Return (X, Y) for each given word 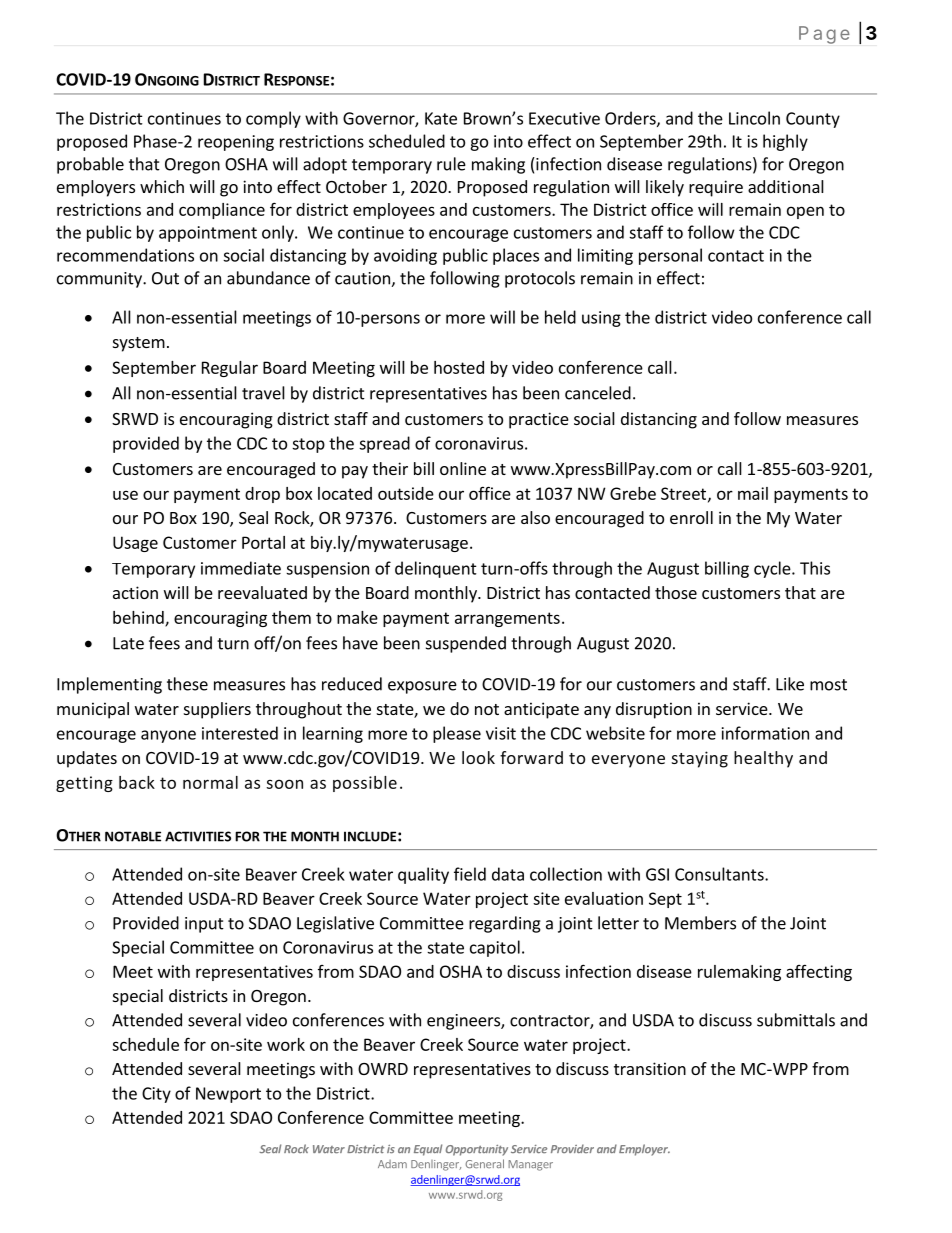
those (676, 592)
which (162, 186)
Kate (441, 118)
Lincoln (754, 118)
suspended (466, 644)
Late (128, 643)
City (156, 1095)
